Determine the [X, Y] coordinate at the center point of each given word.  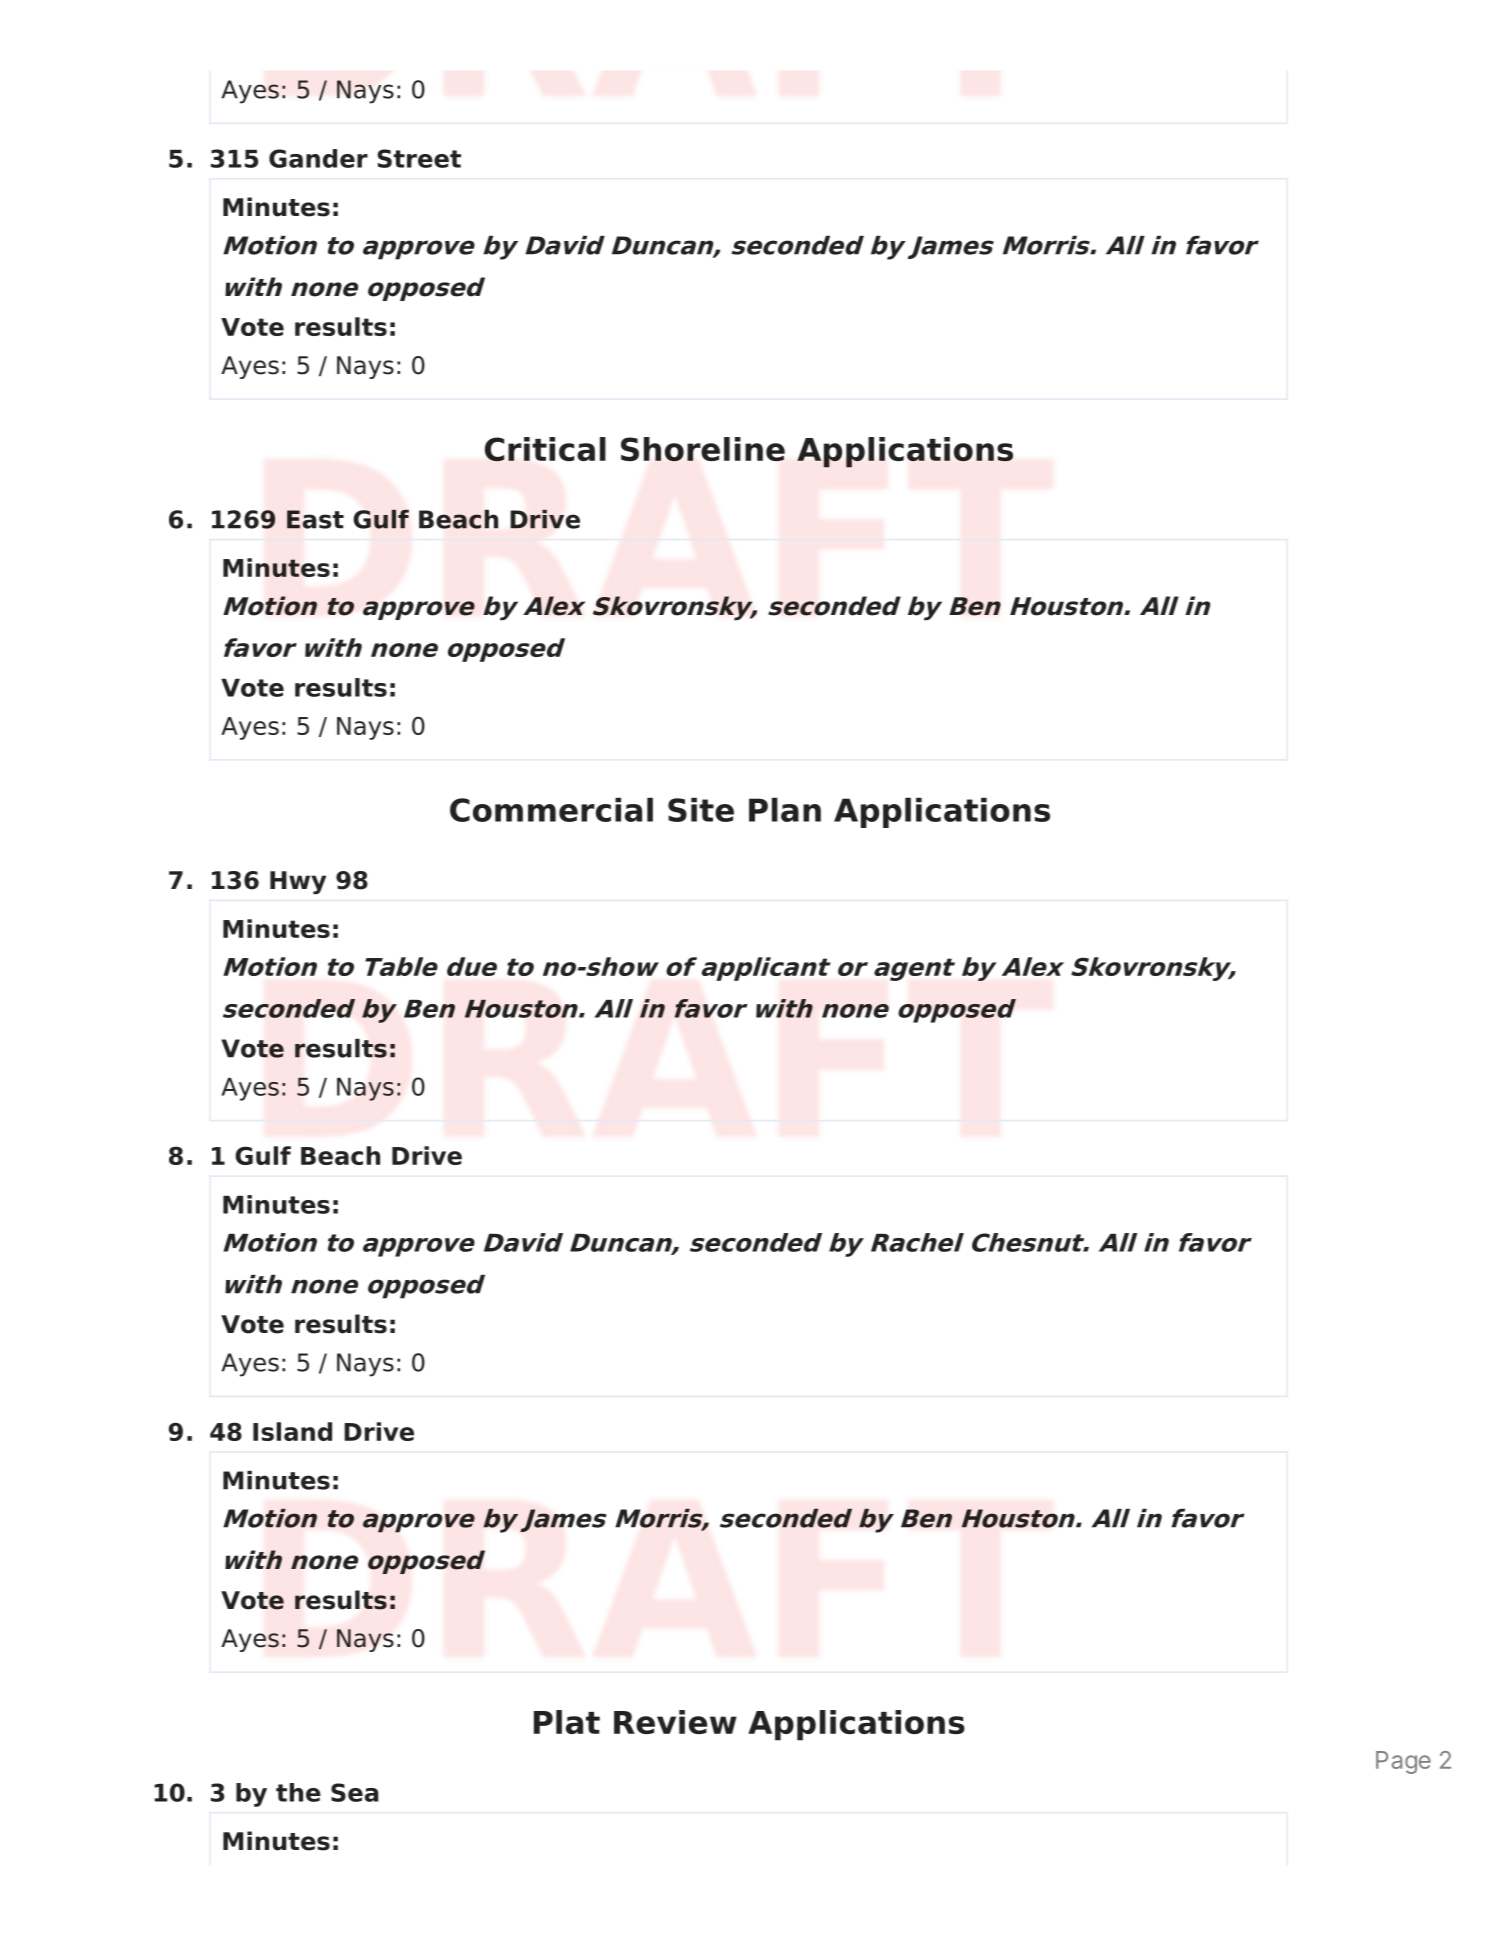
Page [1403, 1762]
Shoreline [703, 449]
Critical [545, 449]
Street [419, 158]
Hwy [298, 883]
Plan [785, 809]
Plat [567, 1722]
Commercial [551, 809]
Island [292, 1431]
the [298, 1792]
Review [675, 1722]
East [315, 519]
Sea [355, 1792]
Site [701, 809]
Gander [318, 158]
